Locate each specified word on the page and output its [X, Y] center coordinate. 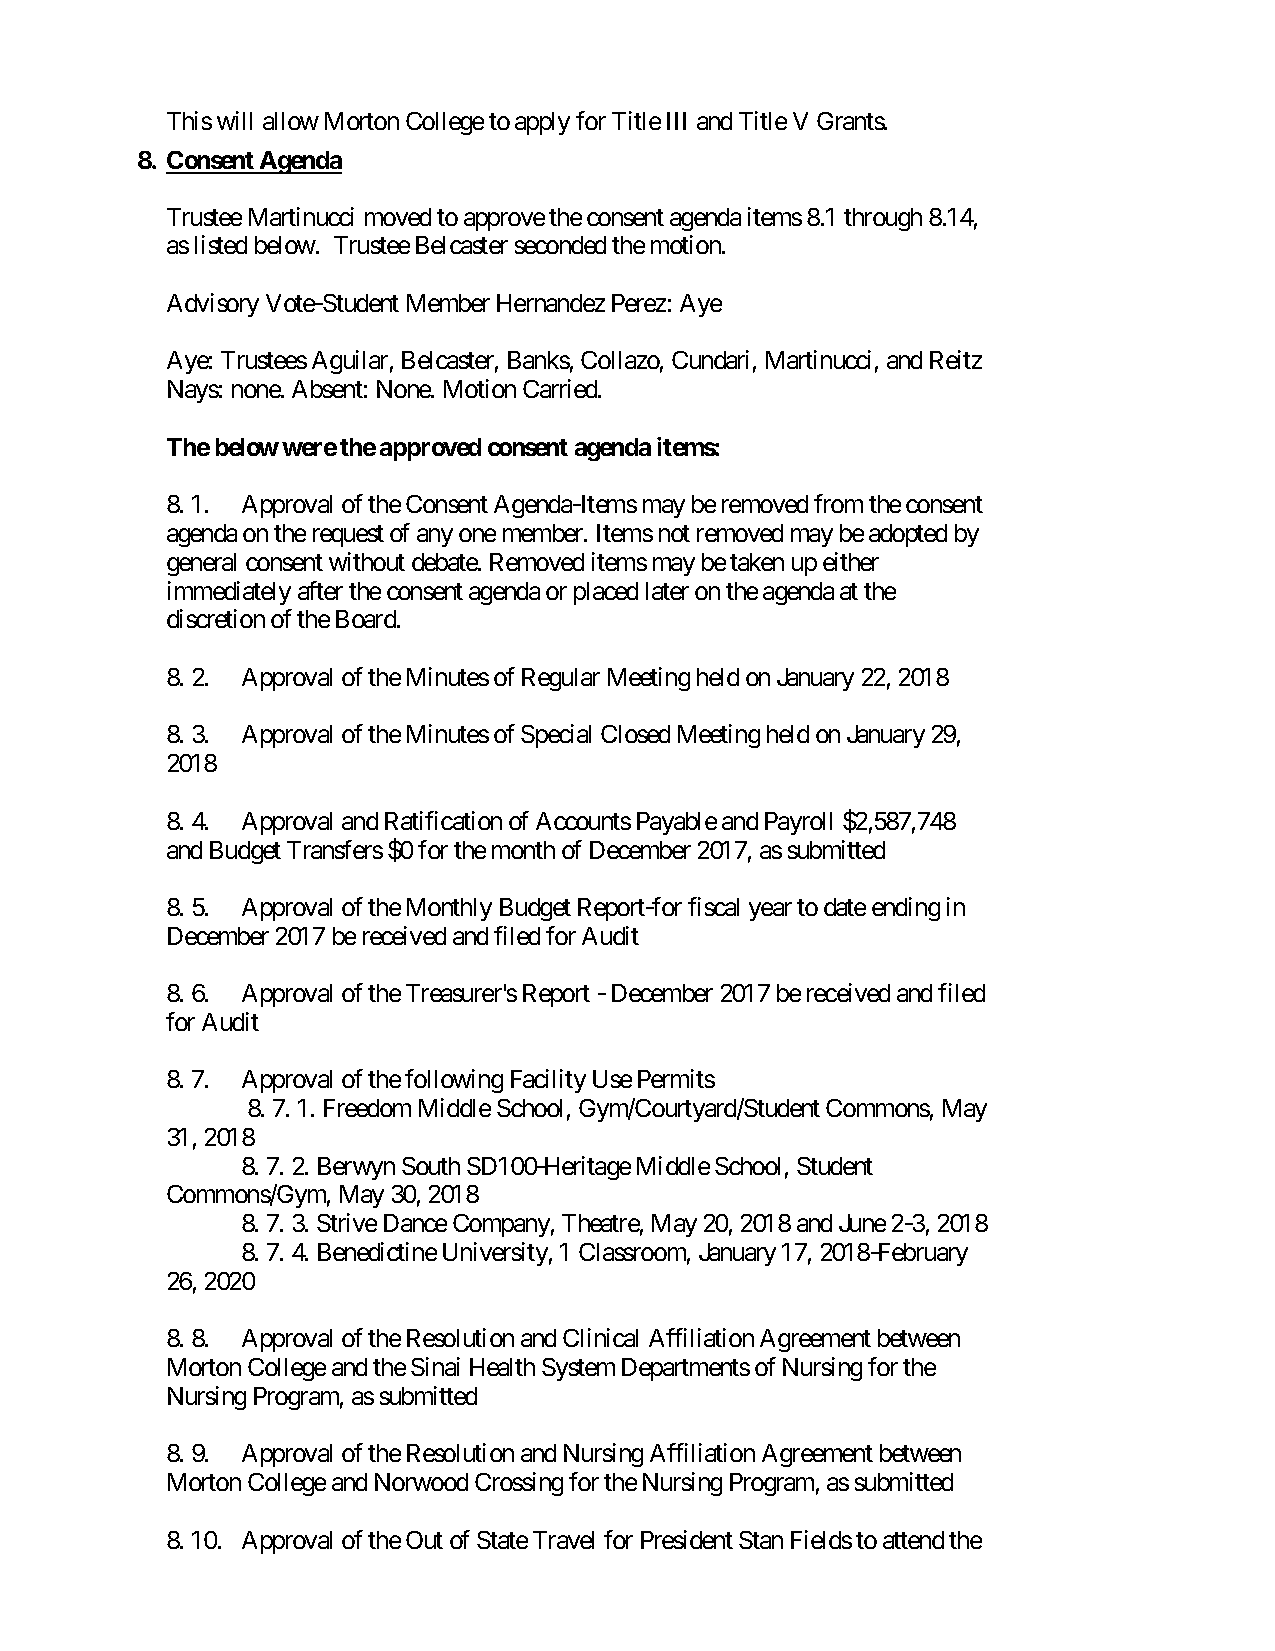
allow [291, 121]
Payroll [798, 823]
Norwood [421, 1482]
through [883, 219]
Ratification [443, 820]
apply [542, 123]
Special [556, 736]
